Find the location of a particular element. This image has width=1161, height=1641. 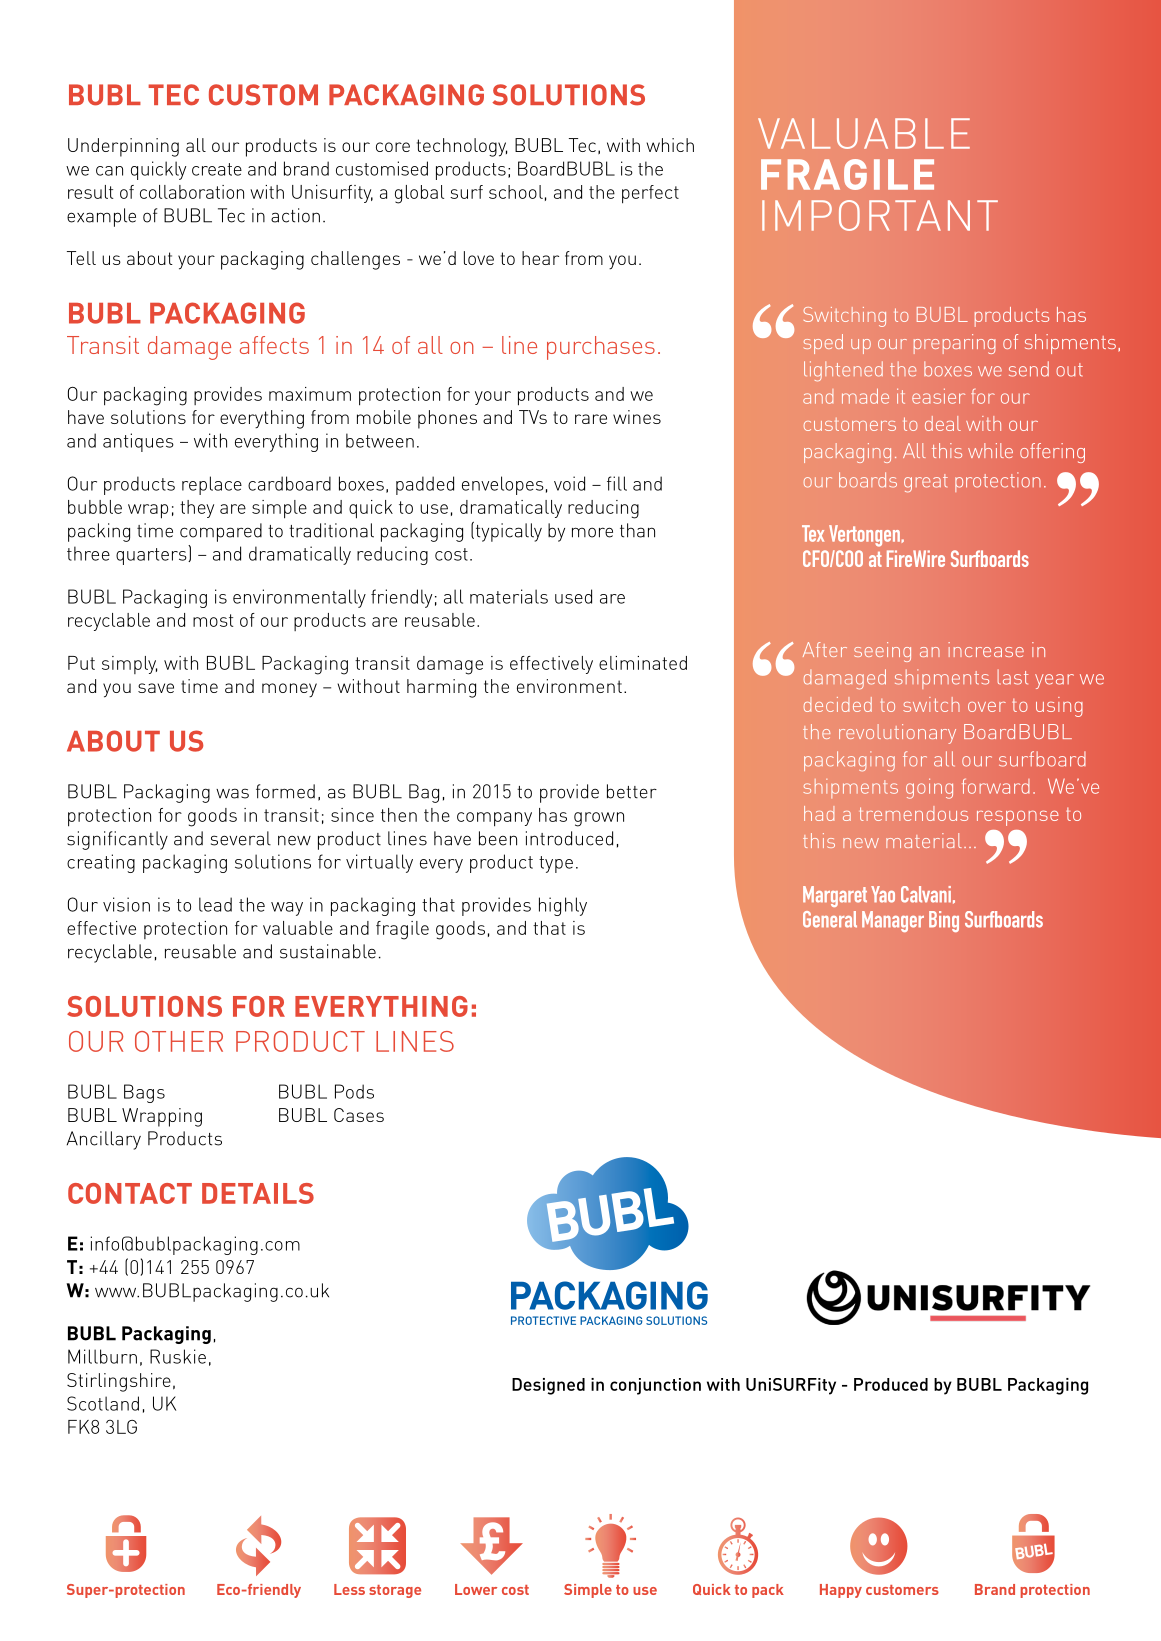

Less is located at coordinates (349, 1589).
